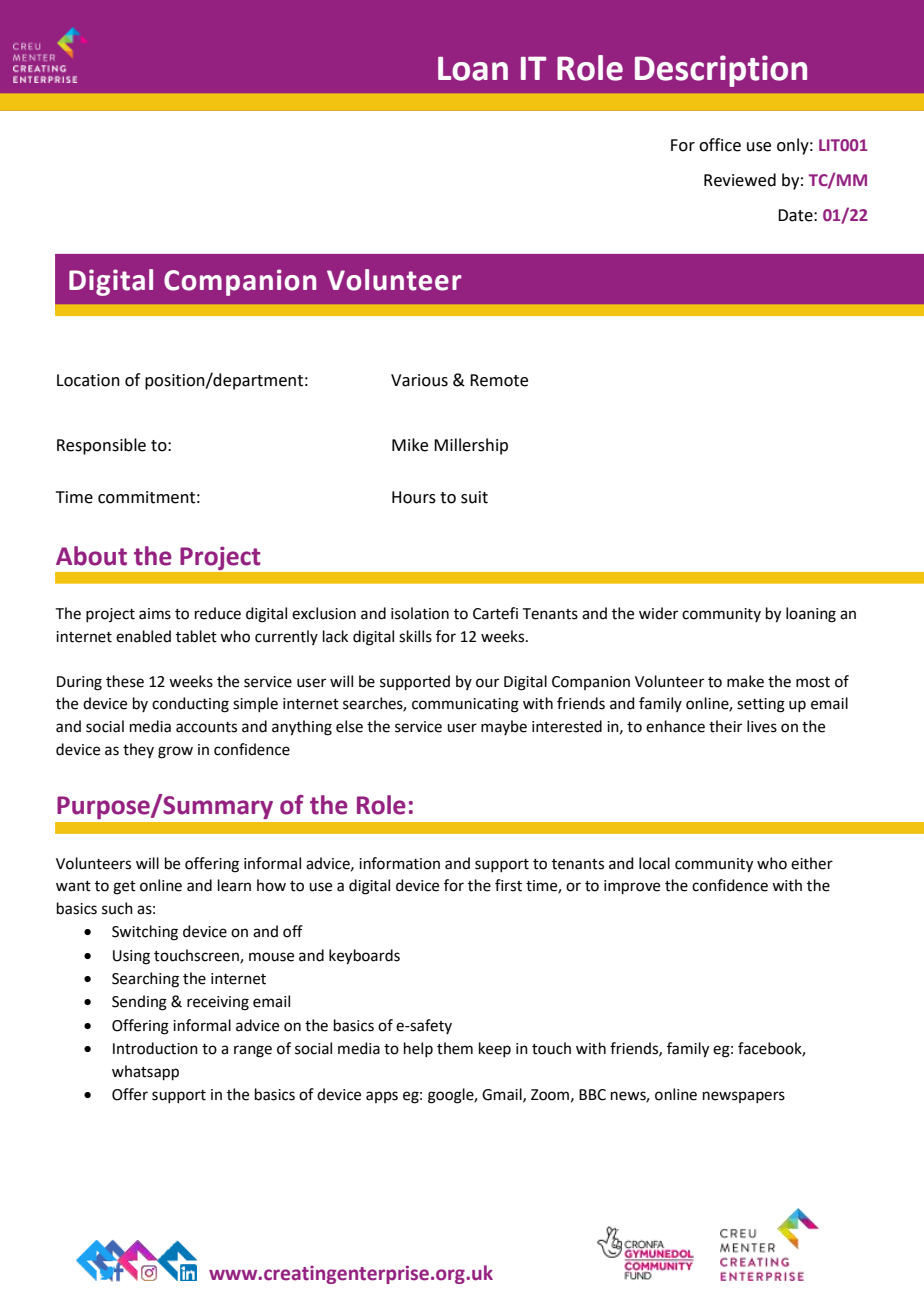  Describe the element at coordinates (720, 145) in the screenshot. I see `office` at that location.
